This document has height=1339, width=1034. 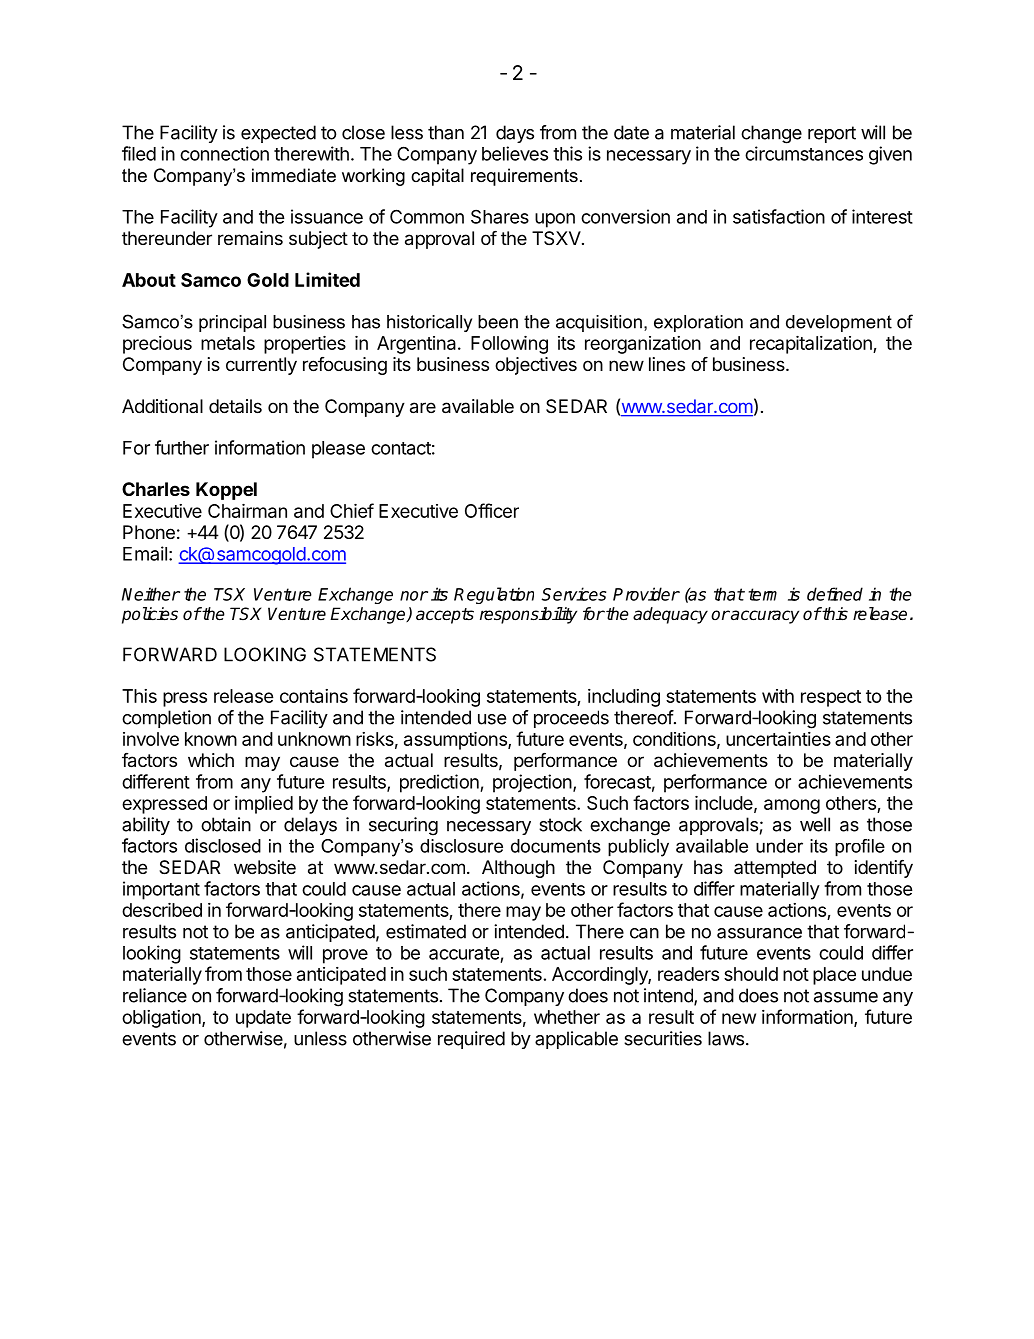 What do you see at coordinates (515, 153) in the document?
I see `believes` at bounding box center [515, 153].
